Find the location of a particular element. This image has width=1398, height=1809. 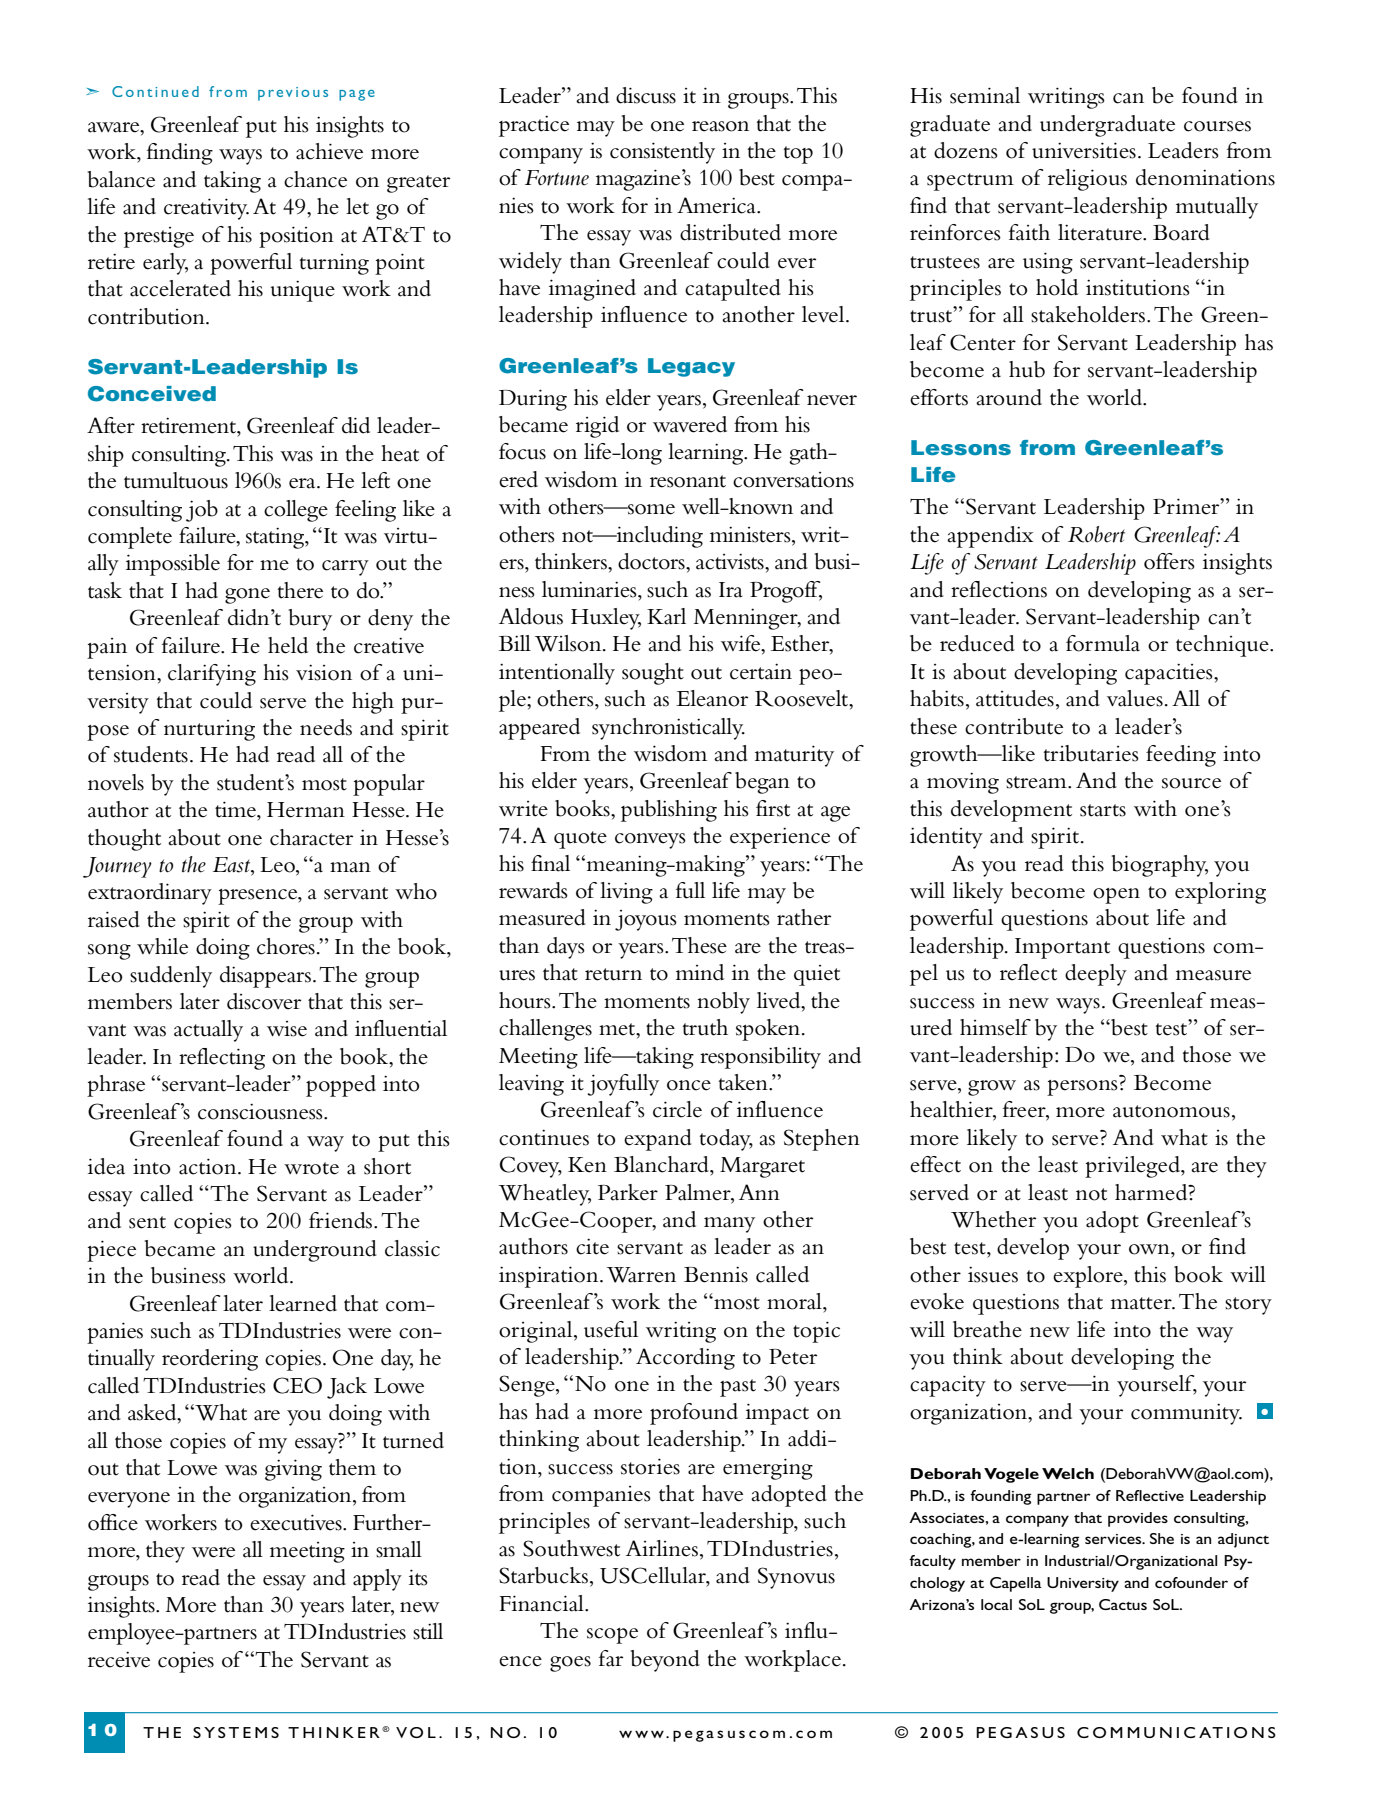

receive is located at coordinates (119, 1659).
